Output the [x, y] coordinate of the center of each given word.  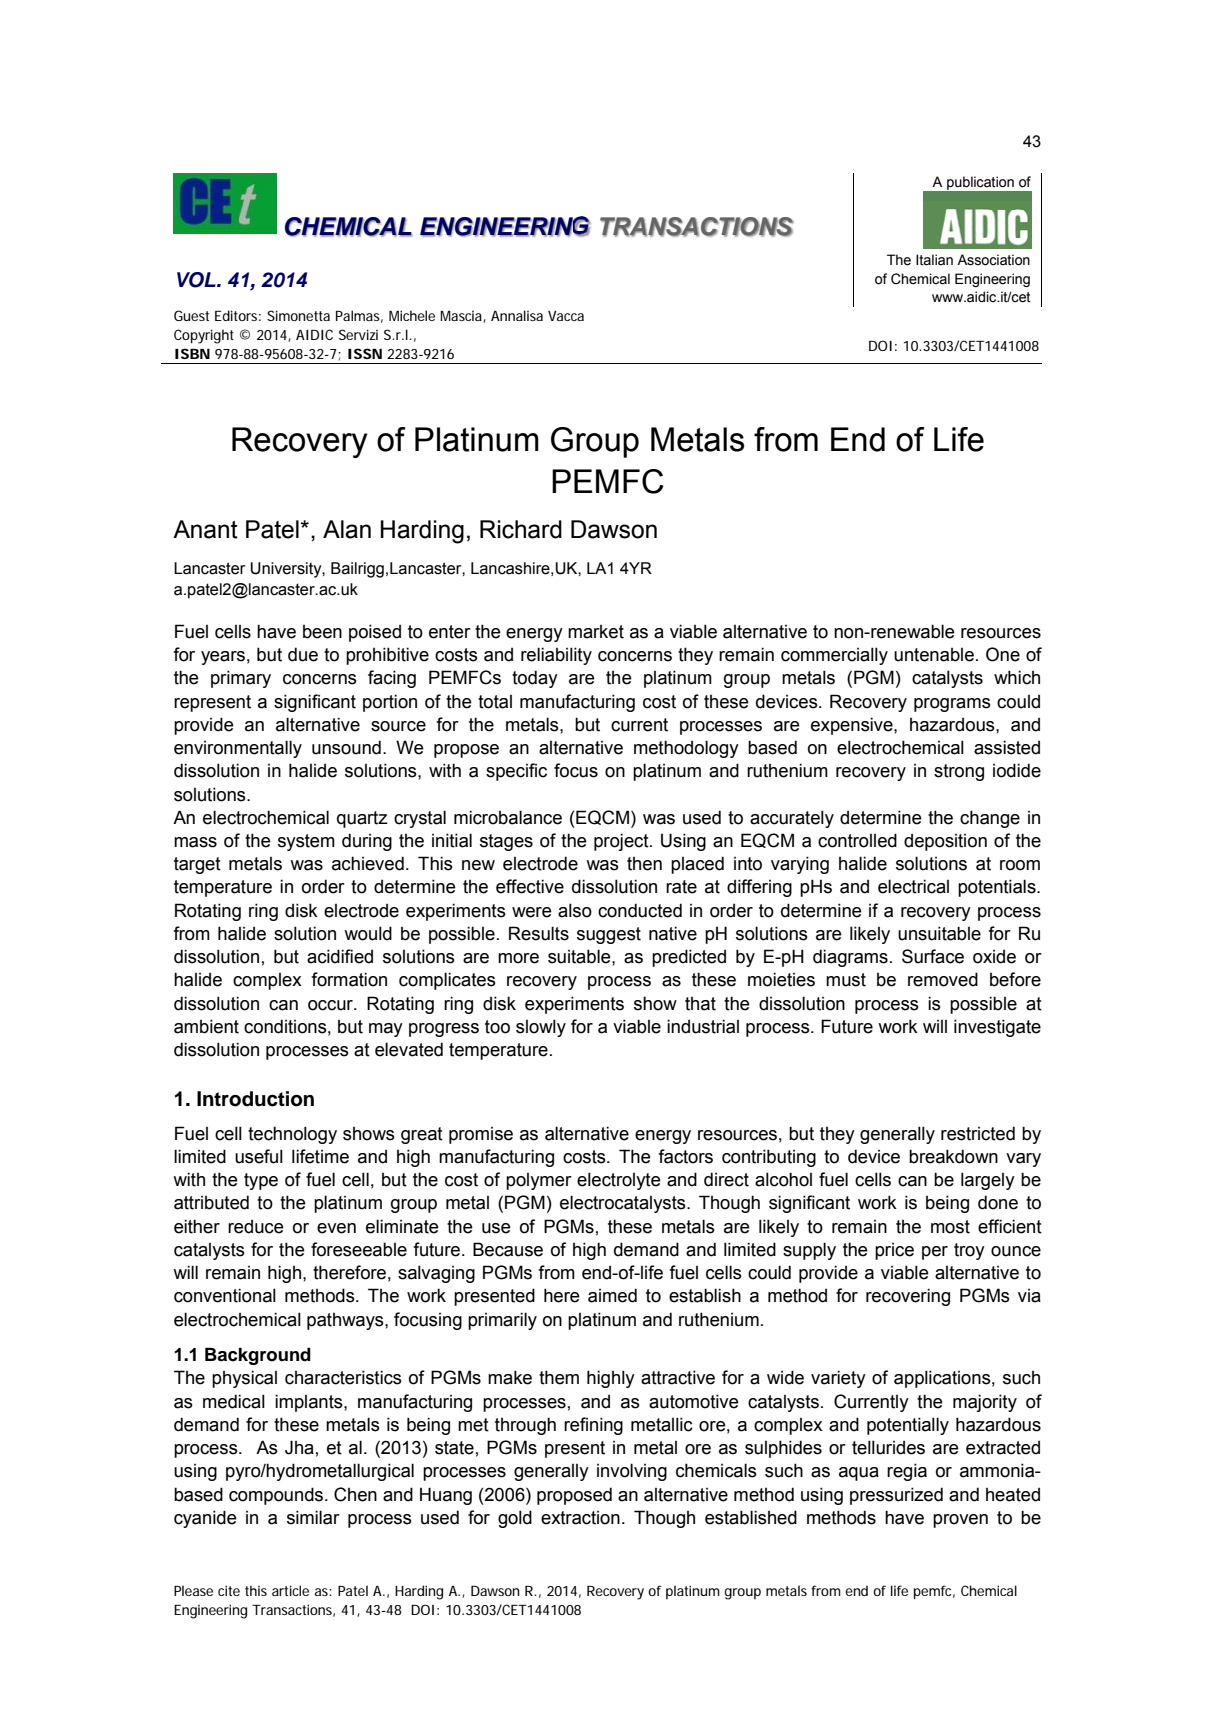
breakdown [953, 1156]
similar [313, 1517]
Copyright [204, 336]
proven [960, 1521]
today [535, 679]
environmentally [238, 749]
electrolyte [619, 1181]
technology [292, 1135]
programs [952, 705]
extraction [580, 1518]
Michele [412, 315]
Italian [934, 260]
